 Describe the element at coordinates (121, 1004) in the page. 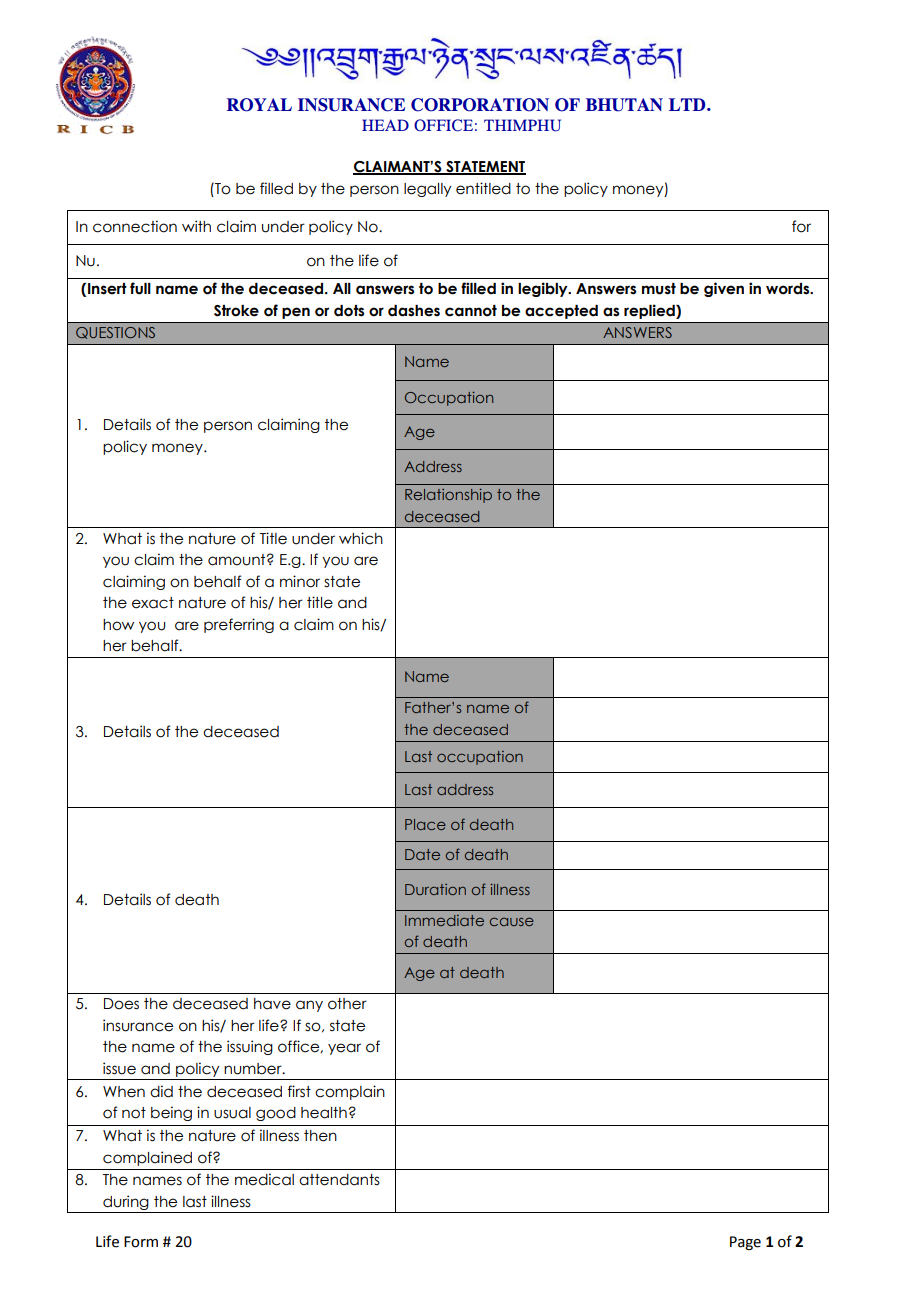

I see `Does` at that location.
